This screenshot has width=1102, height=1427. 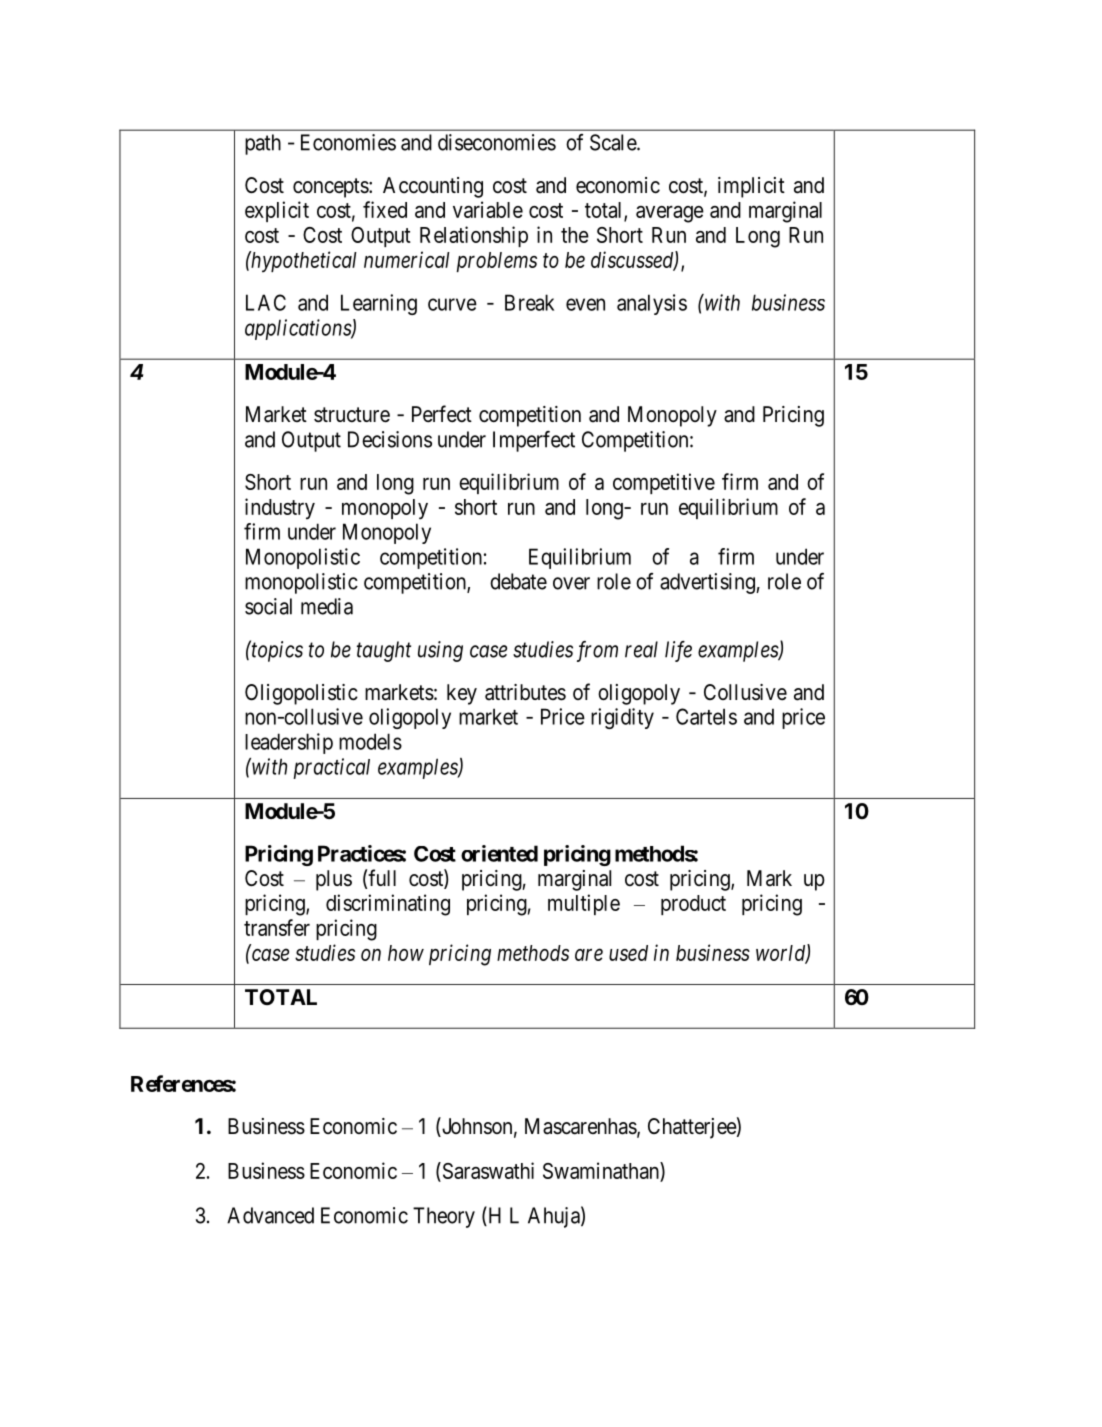 I want to click on explicit, so click(x=277, y=211).
